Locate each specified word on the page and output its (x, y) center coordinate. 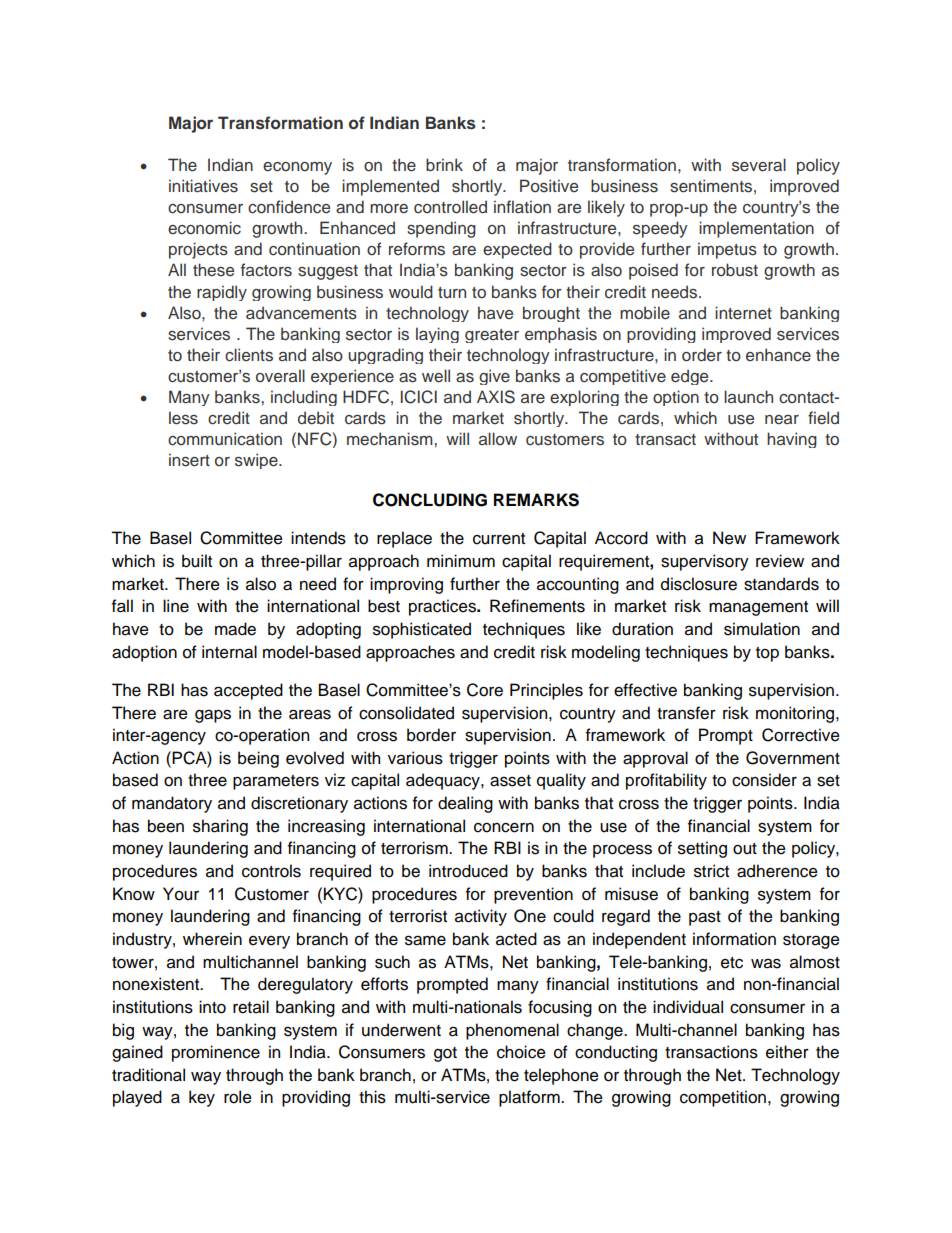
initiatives (203, 186)
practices (443, 607)
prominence (216, 1053)
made (235, 629)
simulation (762, 629)
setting (702, 849)
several (759, 165)
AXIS (496, 397)
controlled (450, 207)
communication (225, 439)
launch (748, 397)
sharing (220, 827)
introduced (468, 871)
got (445, 1054)
